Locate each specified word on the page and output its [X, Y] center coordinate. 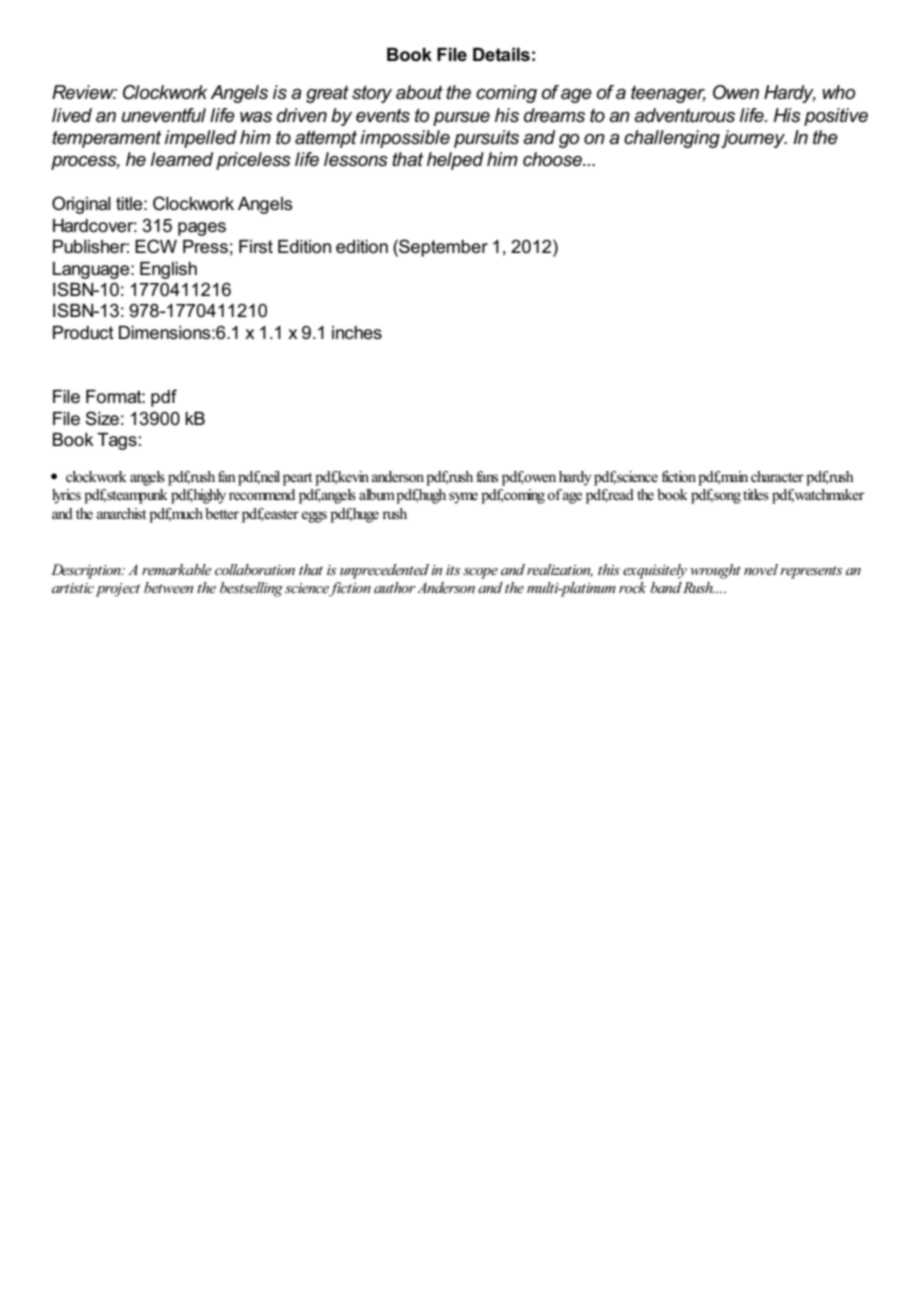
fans [487, 477]
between [168, 587]
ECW [156, 246]
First [256, 247]
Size [102, 418]
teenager [668, 94]
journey [754, 139]
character [777, 477]
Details [501, 55]
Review [84, 92]
